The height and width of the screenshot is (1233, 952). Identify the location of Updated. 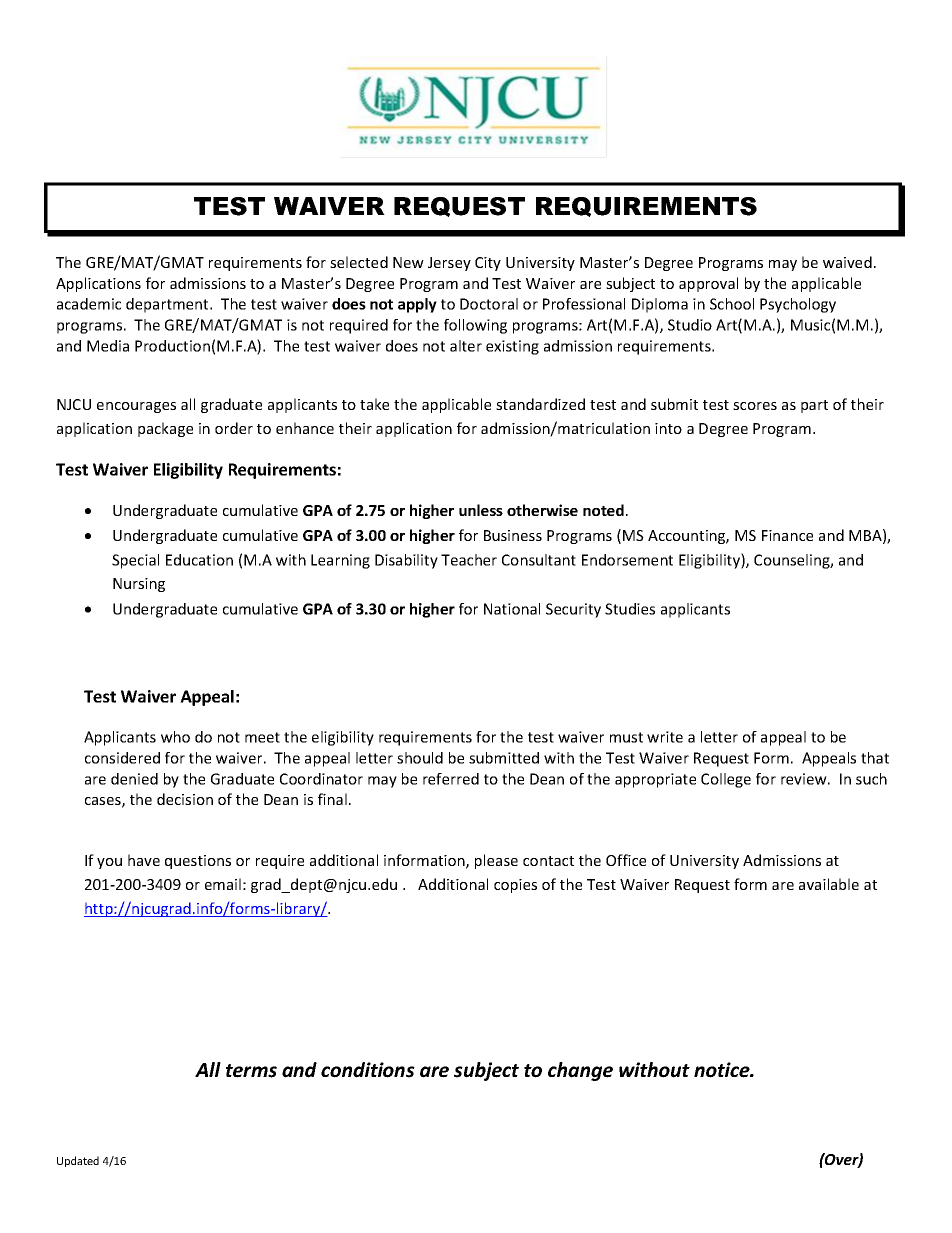
(78, 1161).
